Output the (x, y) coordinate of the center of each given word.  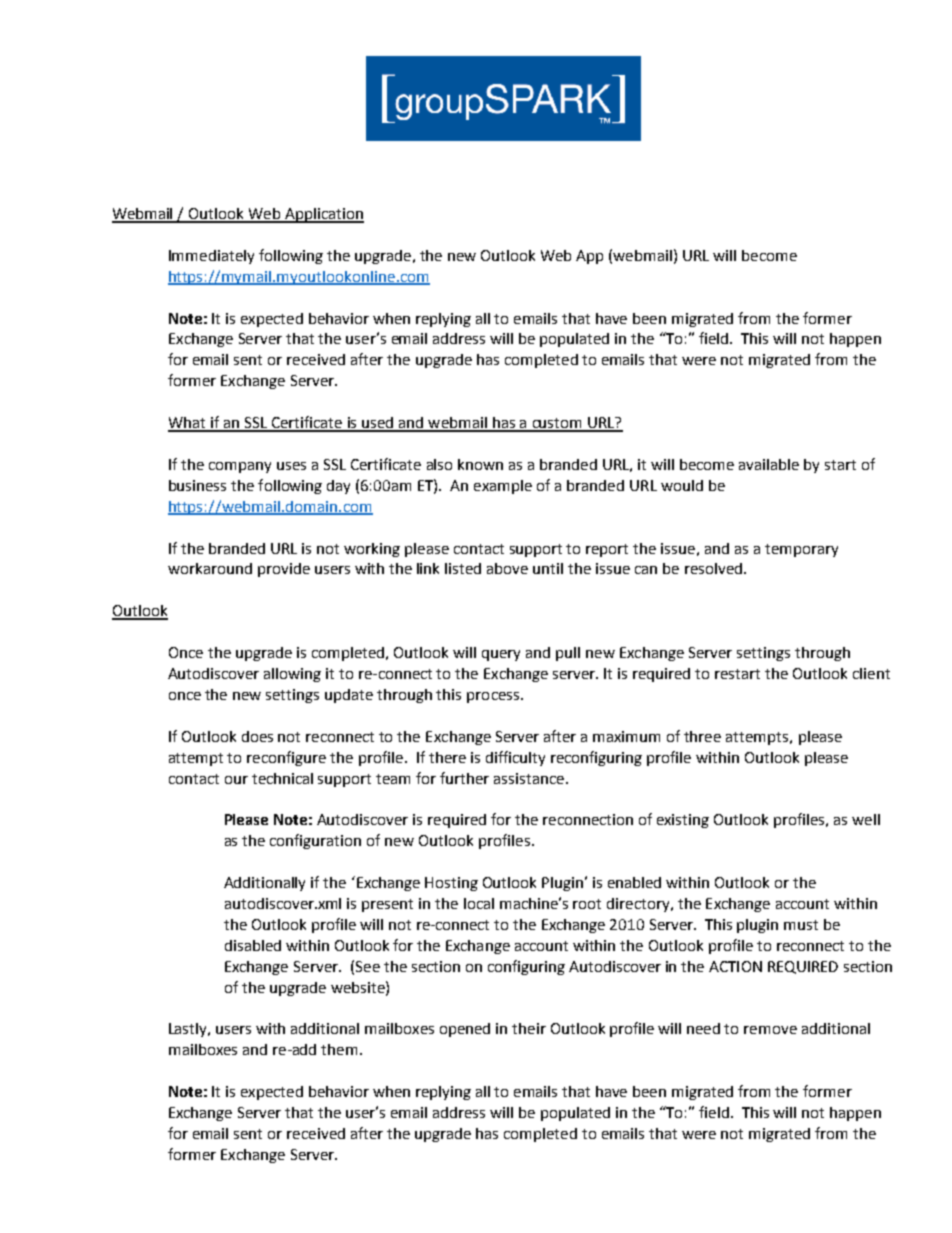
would (682, 485)
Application (323, 215)
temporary (801, 550)
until (548, 568)
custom (557, 424)
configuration (315, 841)
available (769, 464)
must (801, 925)
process (493, 697)
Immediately (211, 257)
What (188, 424)
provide (284, 570)
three (702, 736)
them (339, 1049)
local (479, 903)
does (257, 736)
